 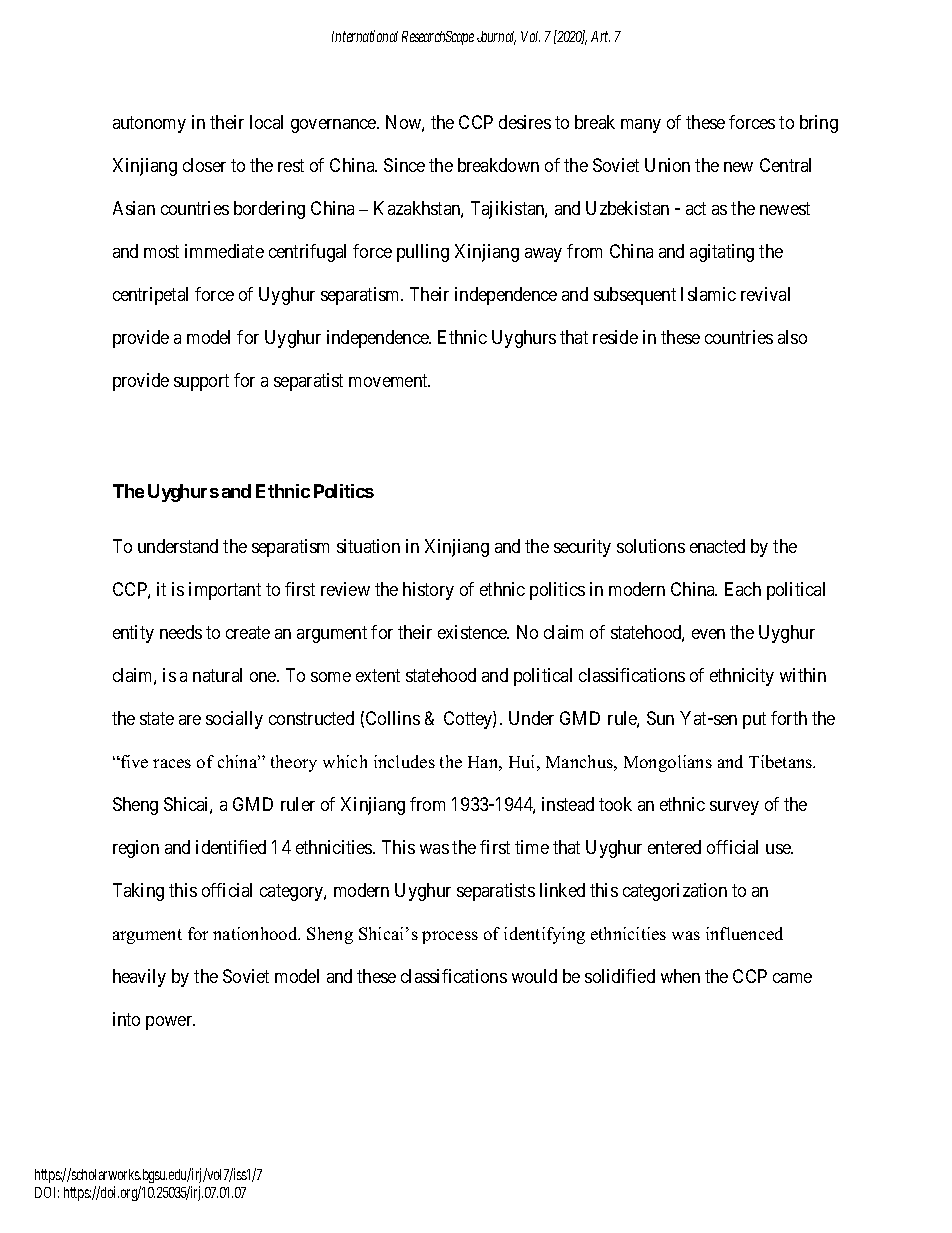 I want to click on natural, so click(x=217, y=675).
